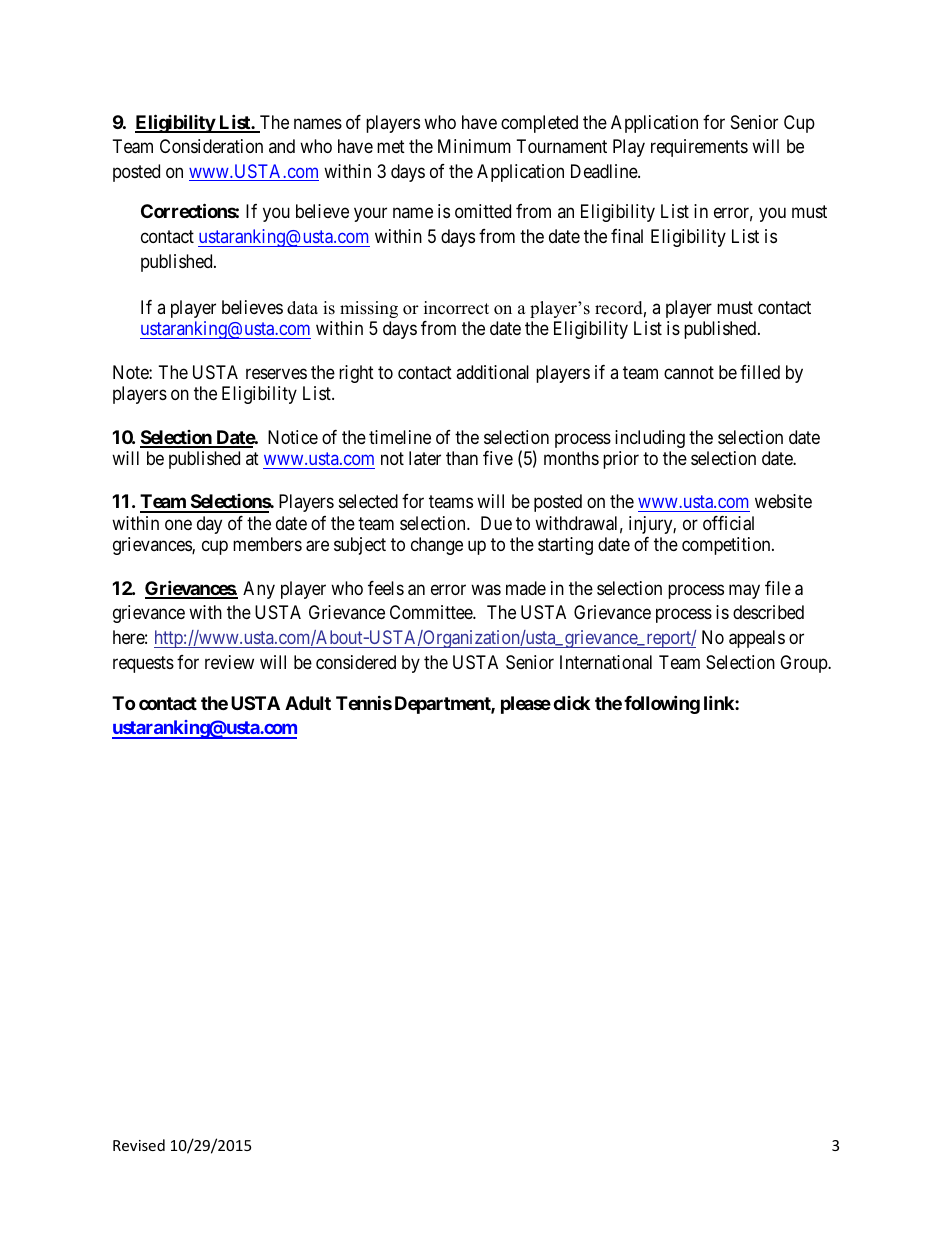  Describe the element at coordinates (757, 639) in the page. I see `appeals` at that location.
